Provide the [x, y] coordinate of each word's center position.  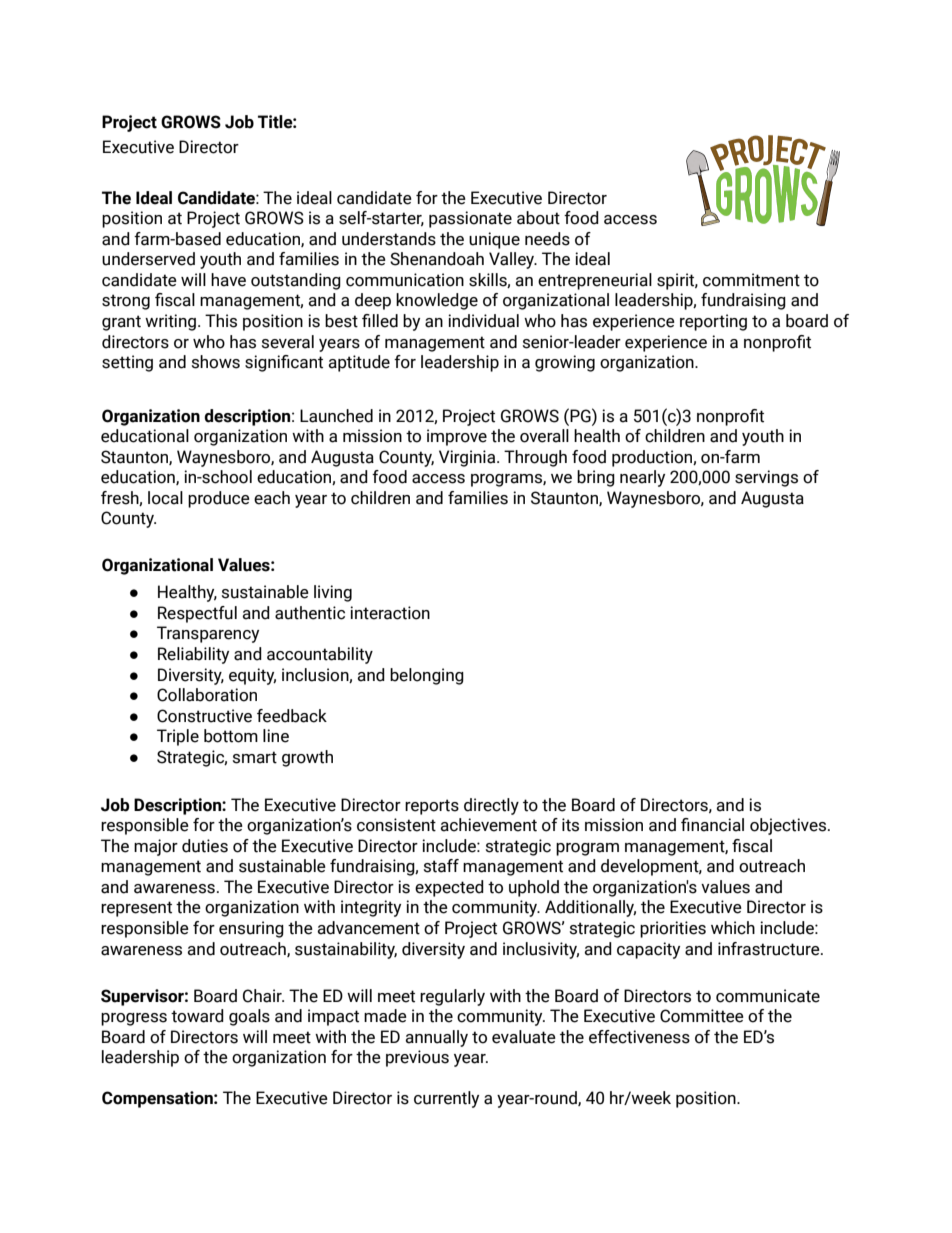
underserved [148, 259]
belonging [427, 676]
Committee [702, 1016]
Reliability [193, 655]
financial [712, 825]
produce [219, 499]
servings [766, 478]
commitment [751, 280]
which [733, 928]
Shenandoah [437, 259]
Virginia [468, 458]
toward [197, 1016]
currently [446, 1099]
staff [441, 866]
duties [205, 846]
